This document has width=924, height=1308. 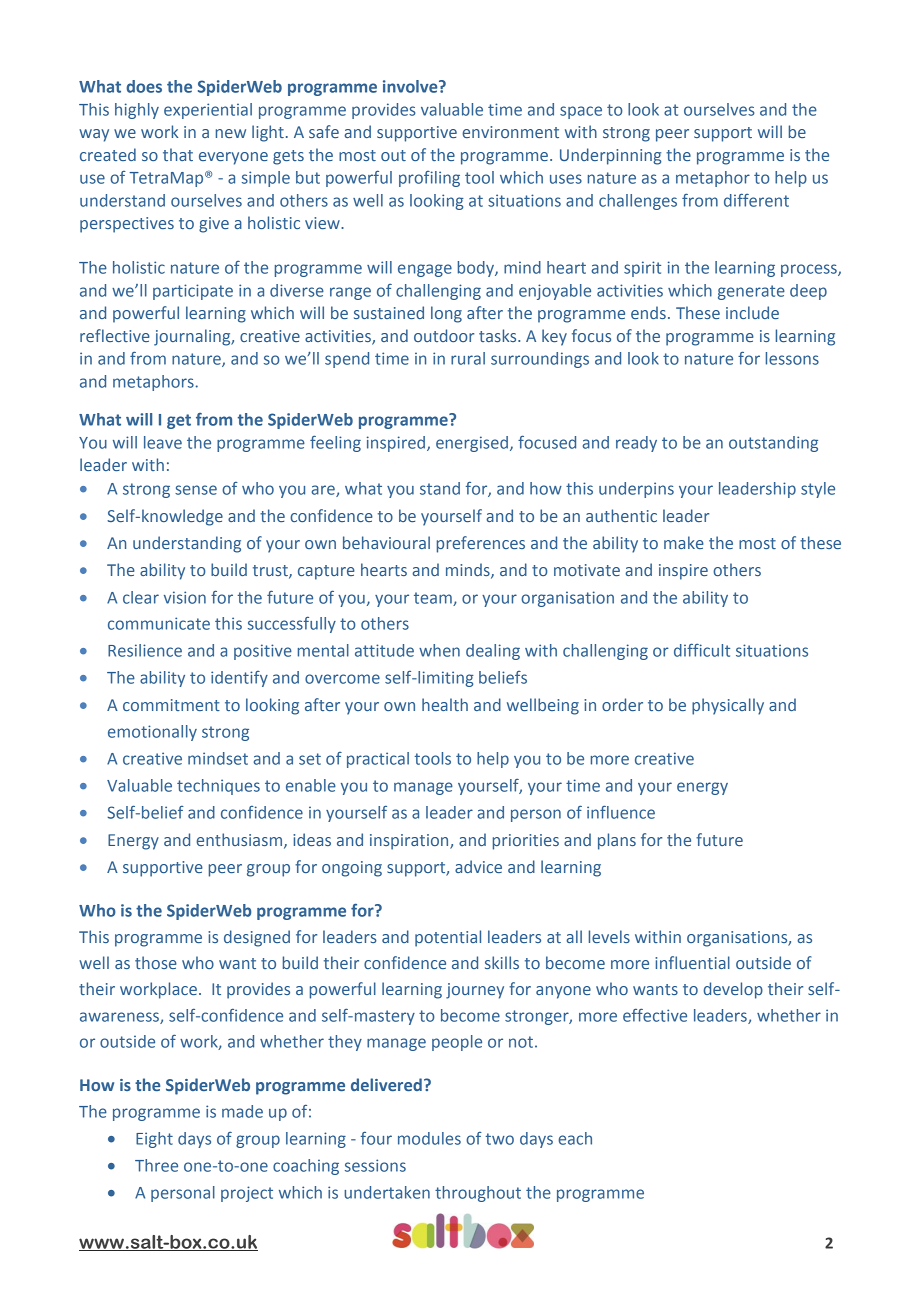 I want to click on communicate, so click(x=159, y=623).
